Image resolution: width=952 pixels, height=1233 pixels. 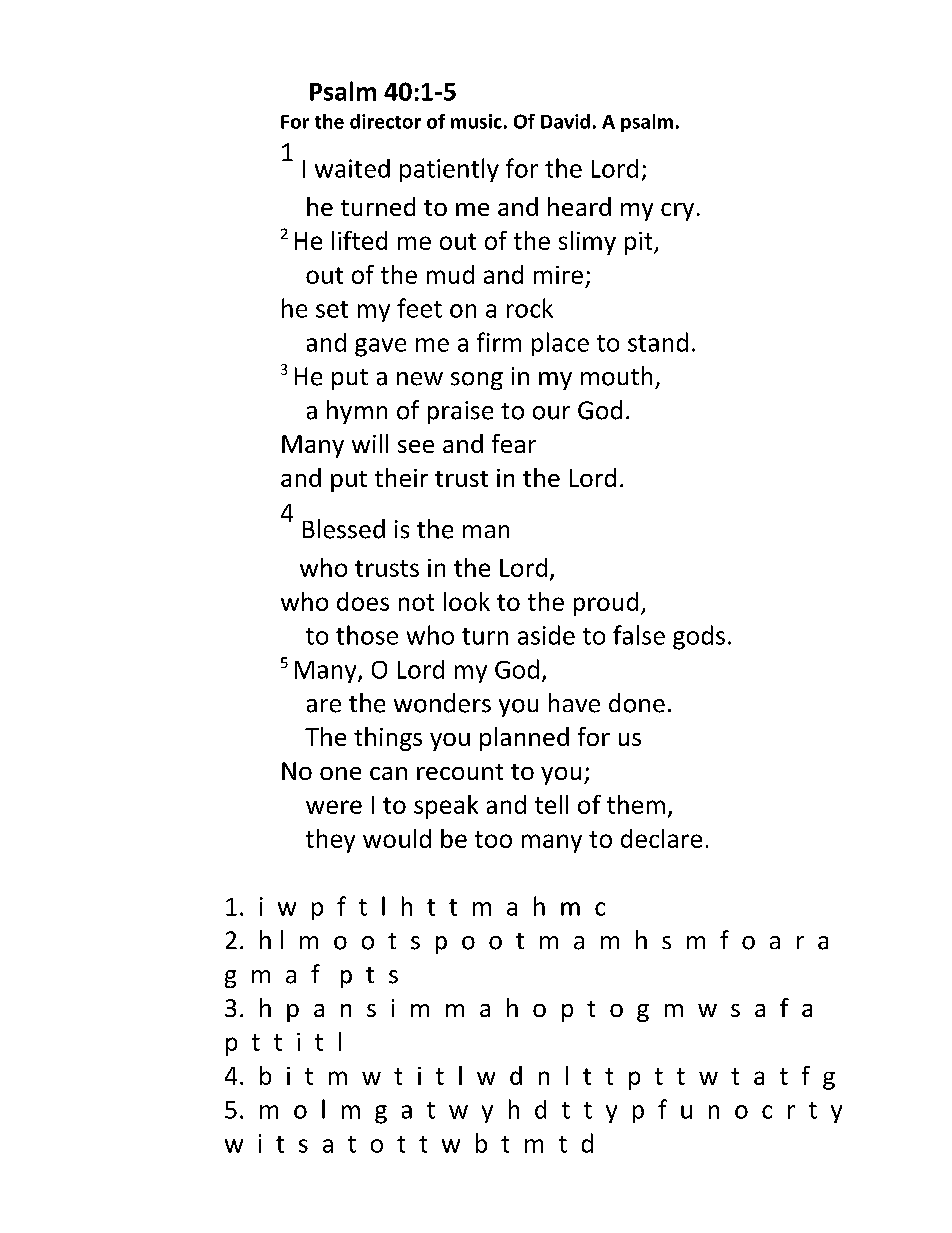 I want to click on director, so click(x=385, y=121).
